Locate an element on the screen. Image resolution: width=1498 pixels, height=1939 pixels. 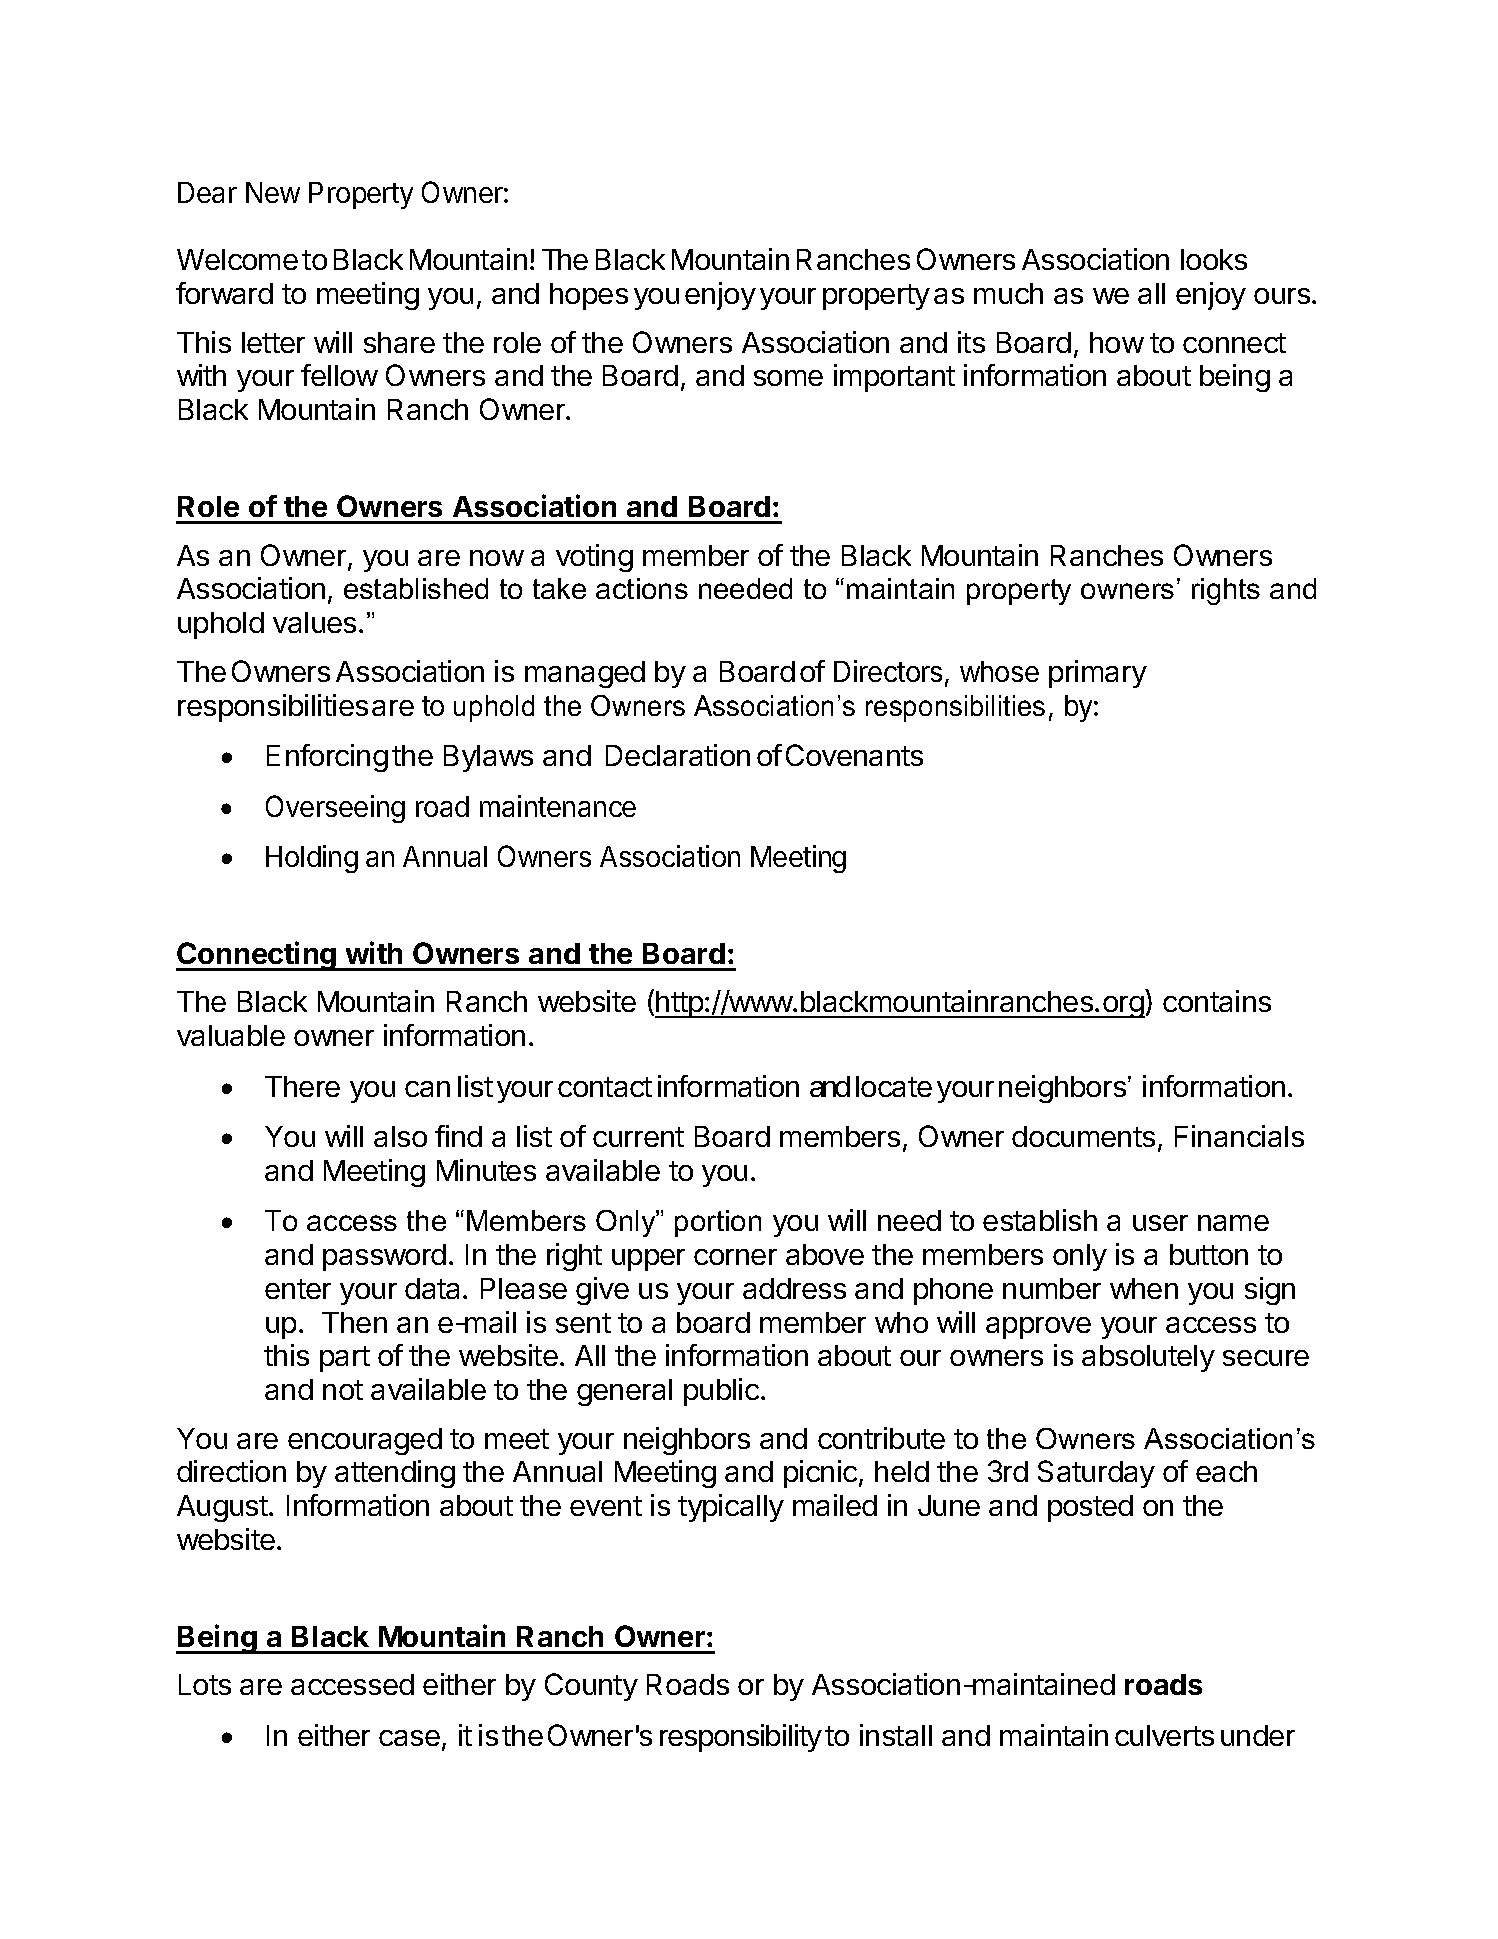
Then is located at coordinates (354, 1322).
